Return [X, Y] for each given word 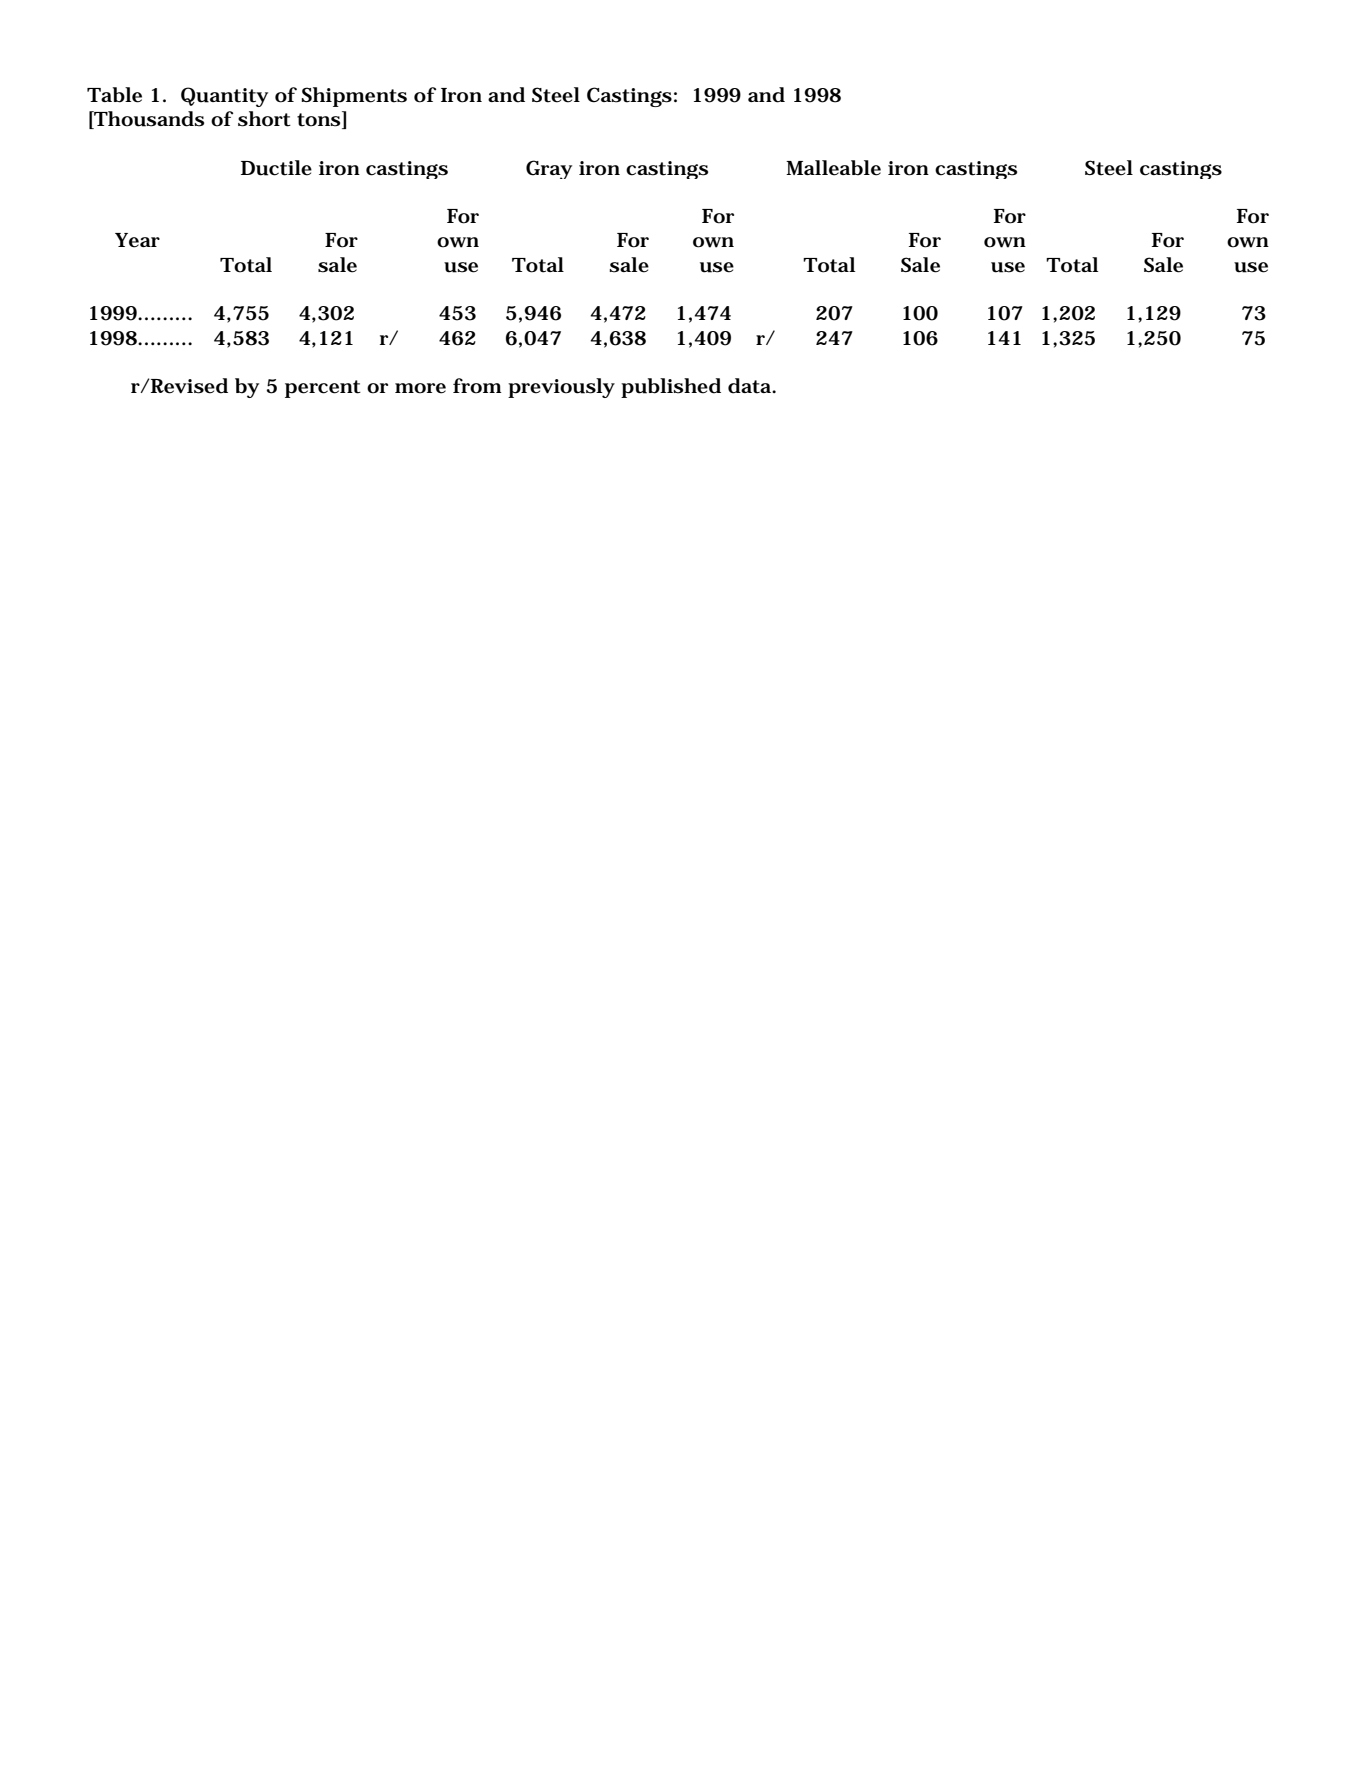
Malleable [833, 168]
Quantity [224, 97]
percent [323, 389]
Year [137, 240]
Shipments [354, 97]
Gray [549, 169]
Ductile [276, 168]
